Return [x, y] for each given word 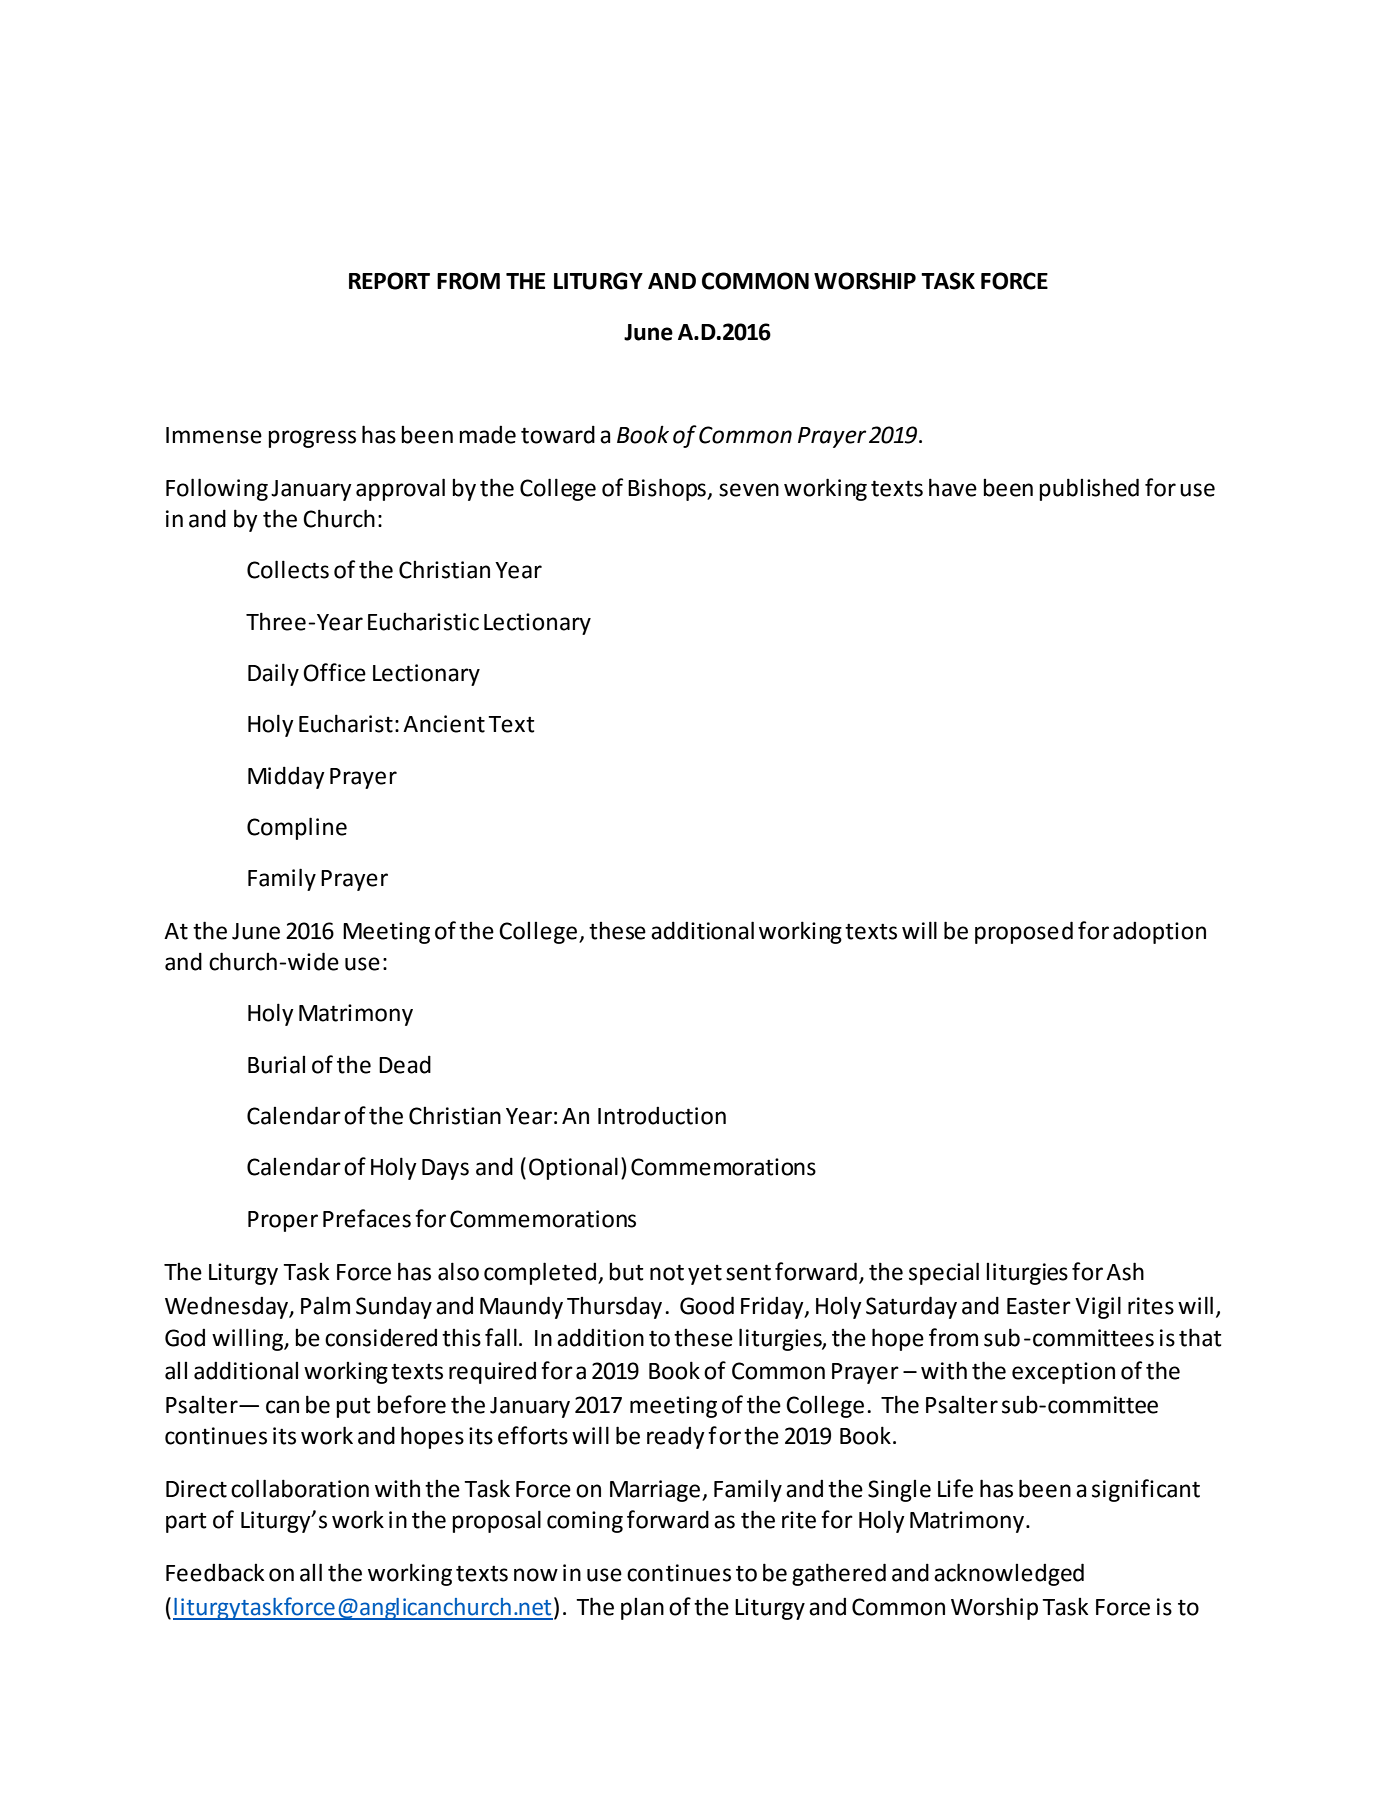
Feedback [215, 1572]
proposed [1024, 932]
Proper [283, 1221]
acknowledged [1009, 1574]
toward [558, 434]
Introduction [662, 1115]
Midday [286, 777]
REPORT [389, 281]
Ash [1125, 1271]
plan [642, 1609]
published [1089, 489]
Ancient [444, 724]
